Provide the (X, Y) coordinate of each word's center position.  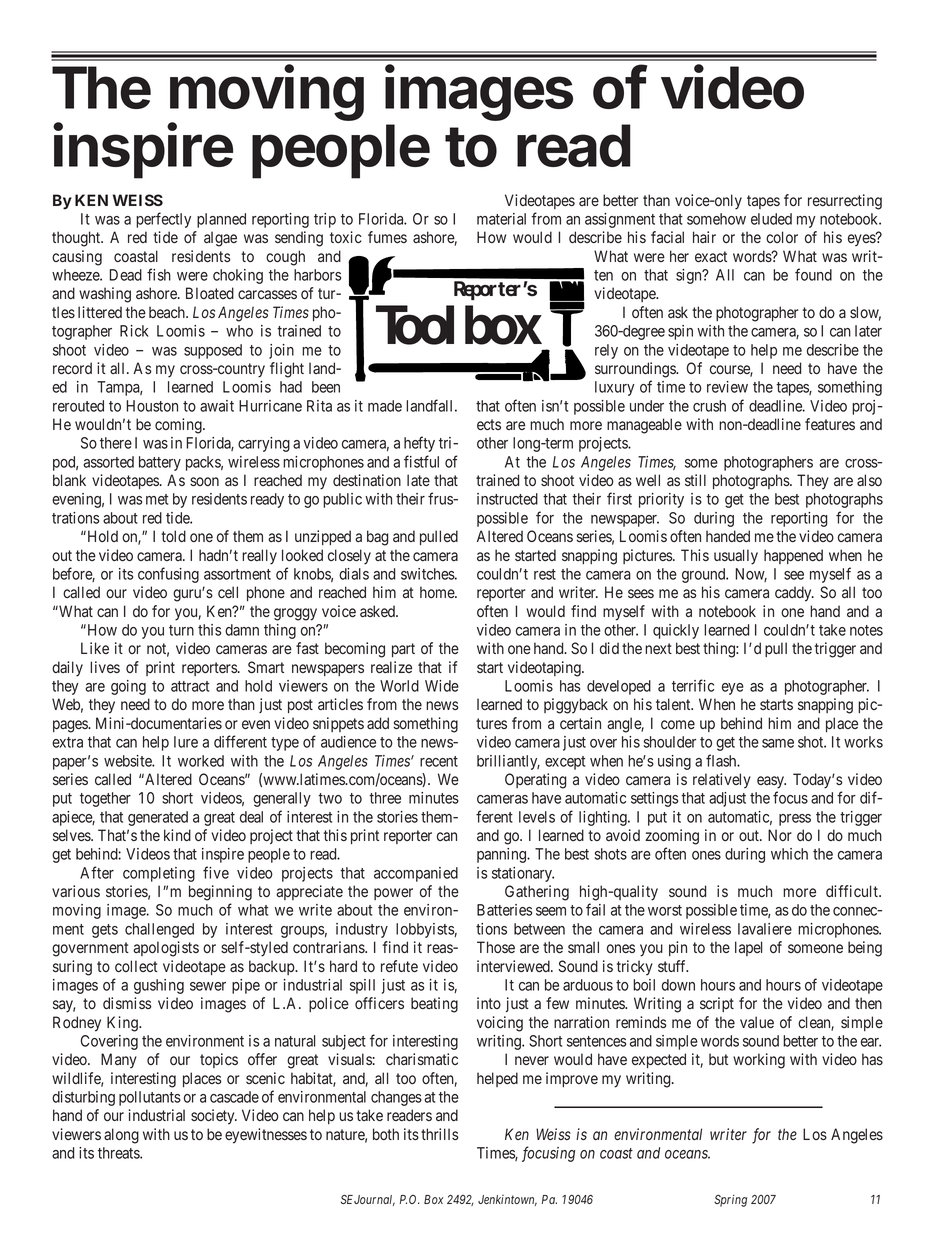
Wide (442, 686)
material (501, 219)
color (782, 237)
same (778, 743)
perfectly (163, 220)
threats (119, 1153)
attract (190, 686)
